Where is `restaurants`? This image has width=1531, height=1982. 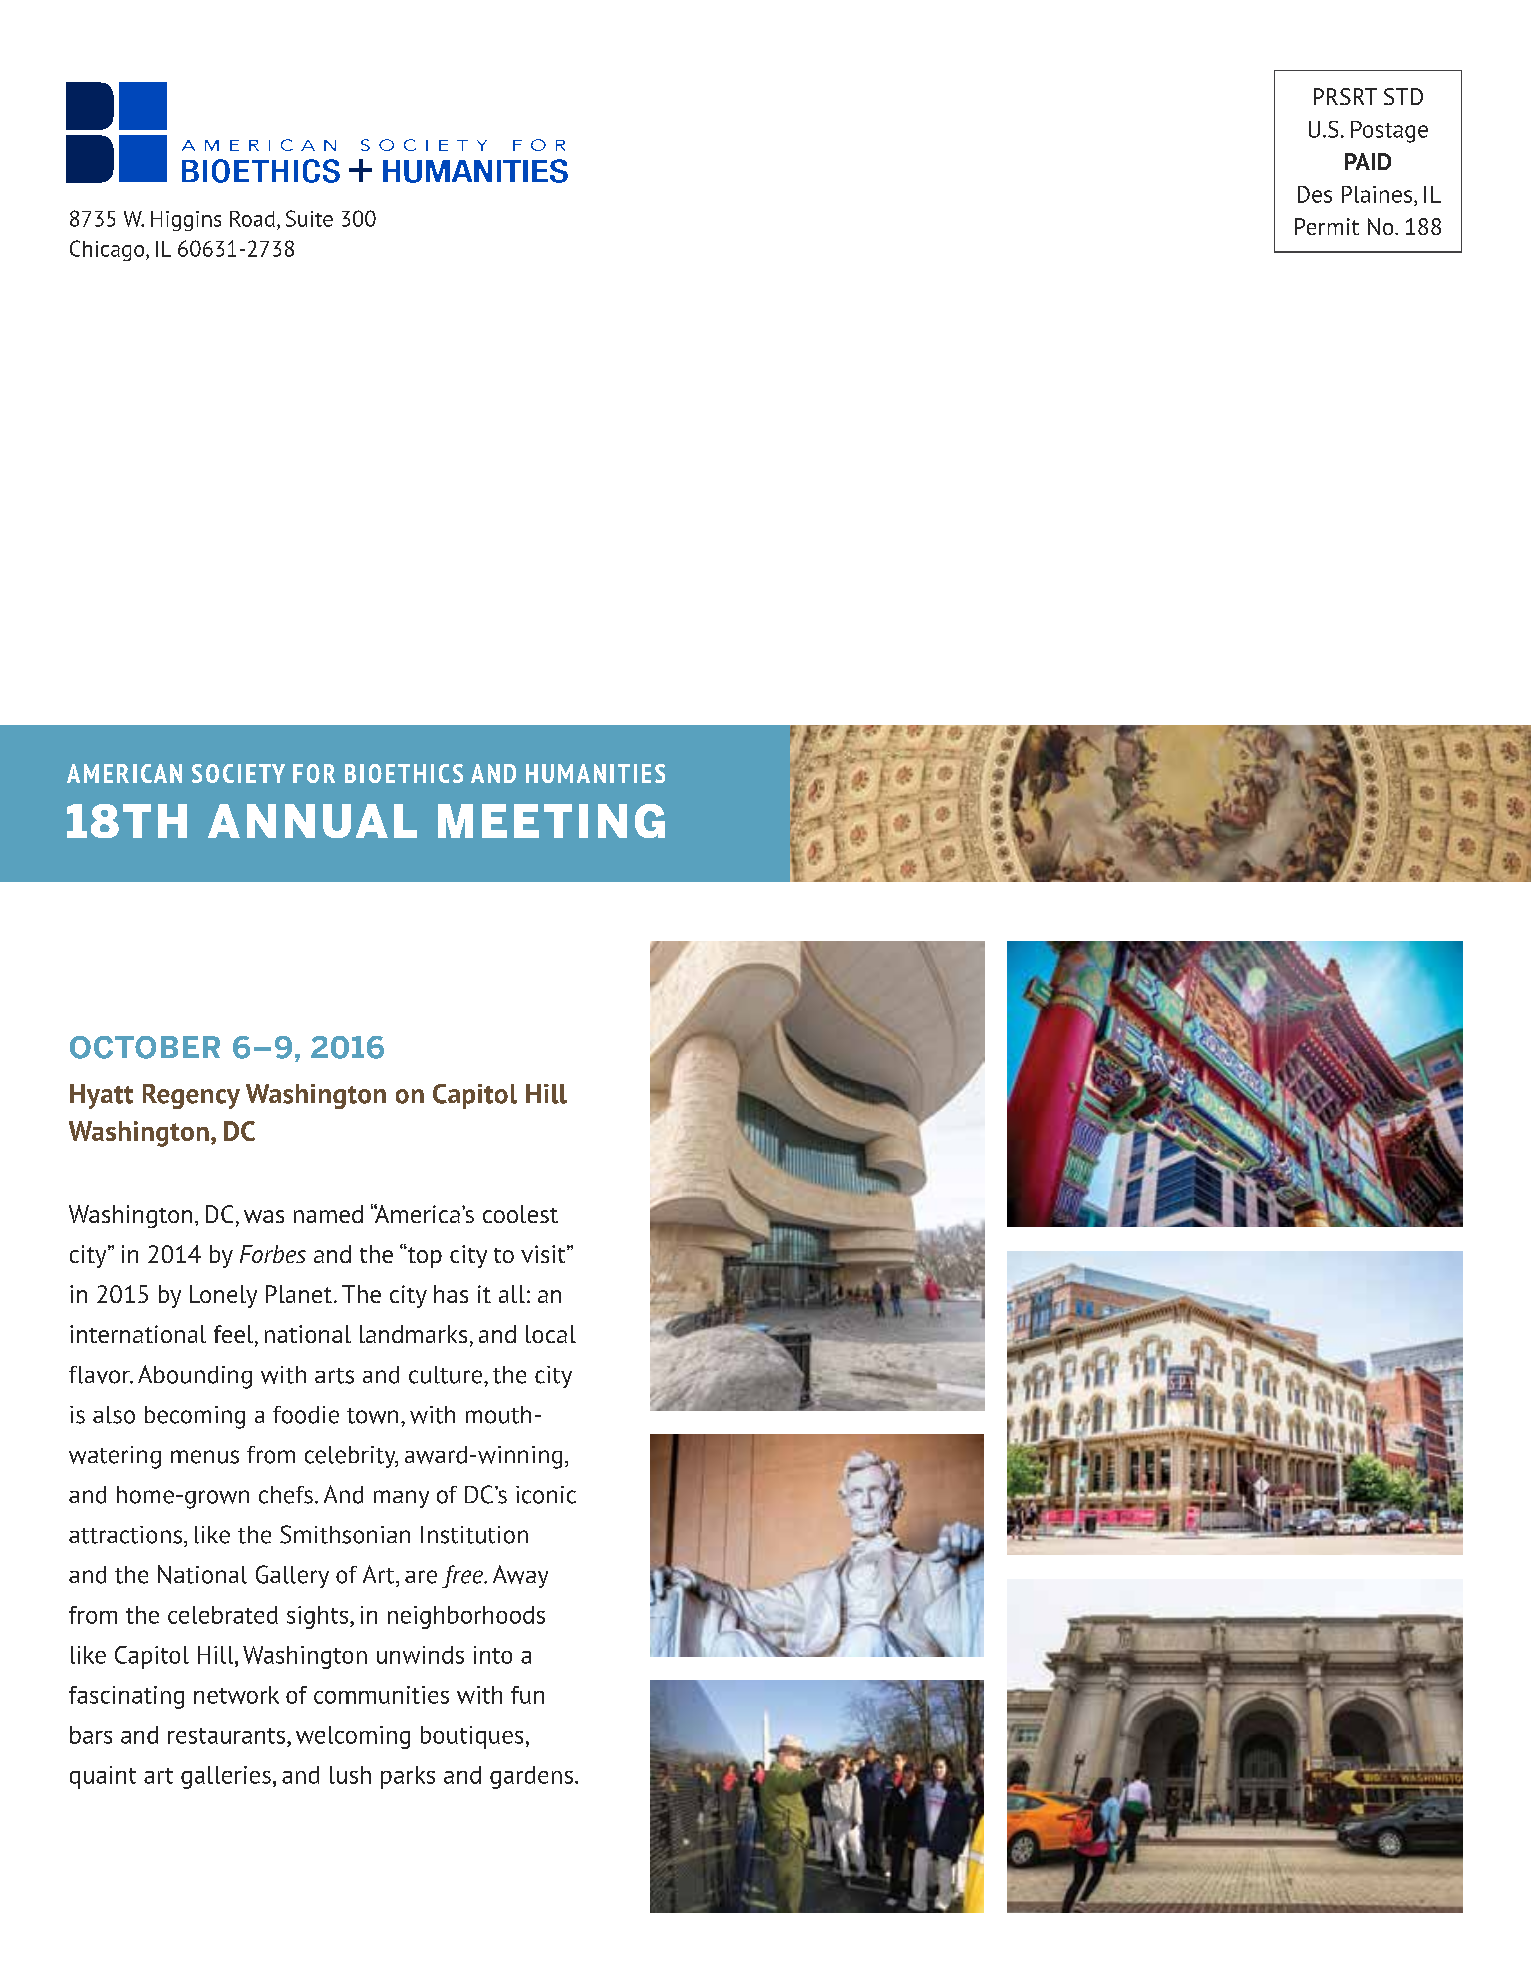 restaurants is located at coordinates (228, 1736).
